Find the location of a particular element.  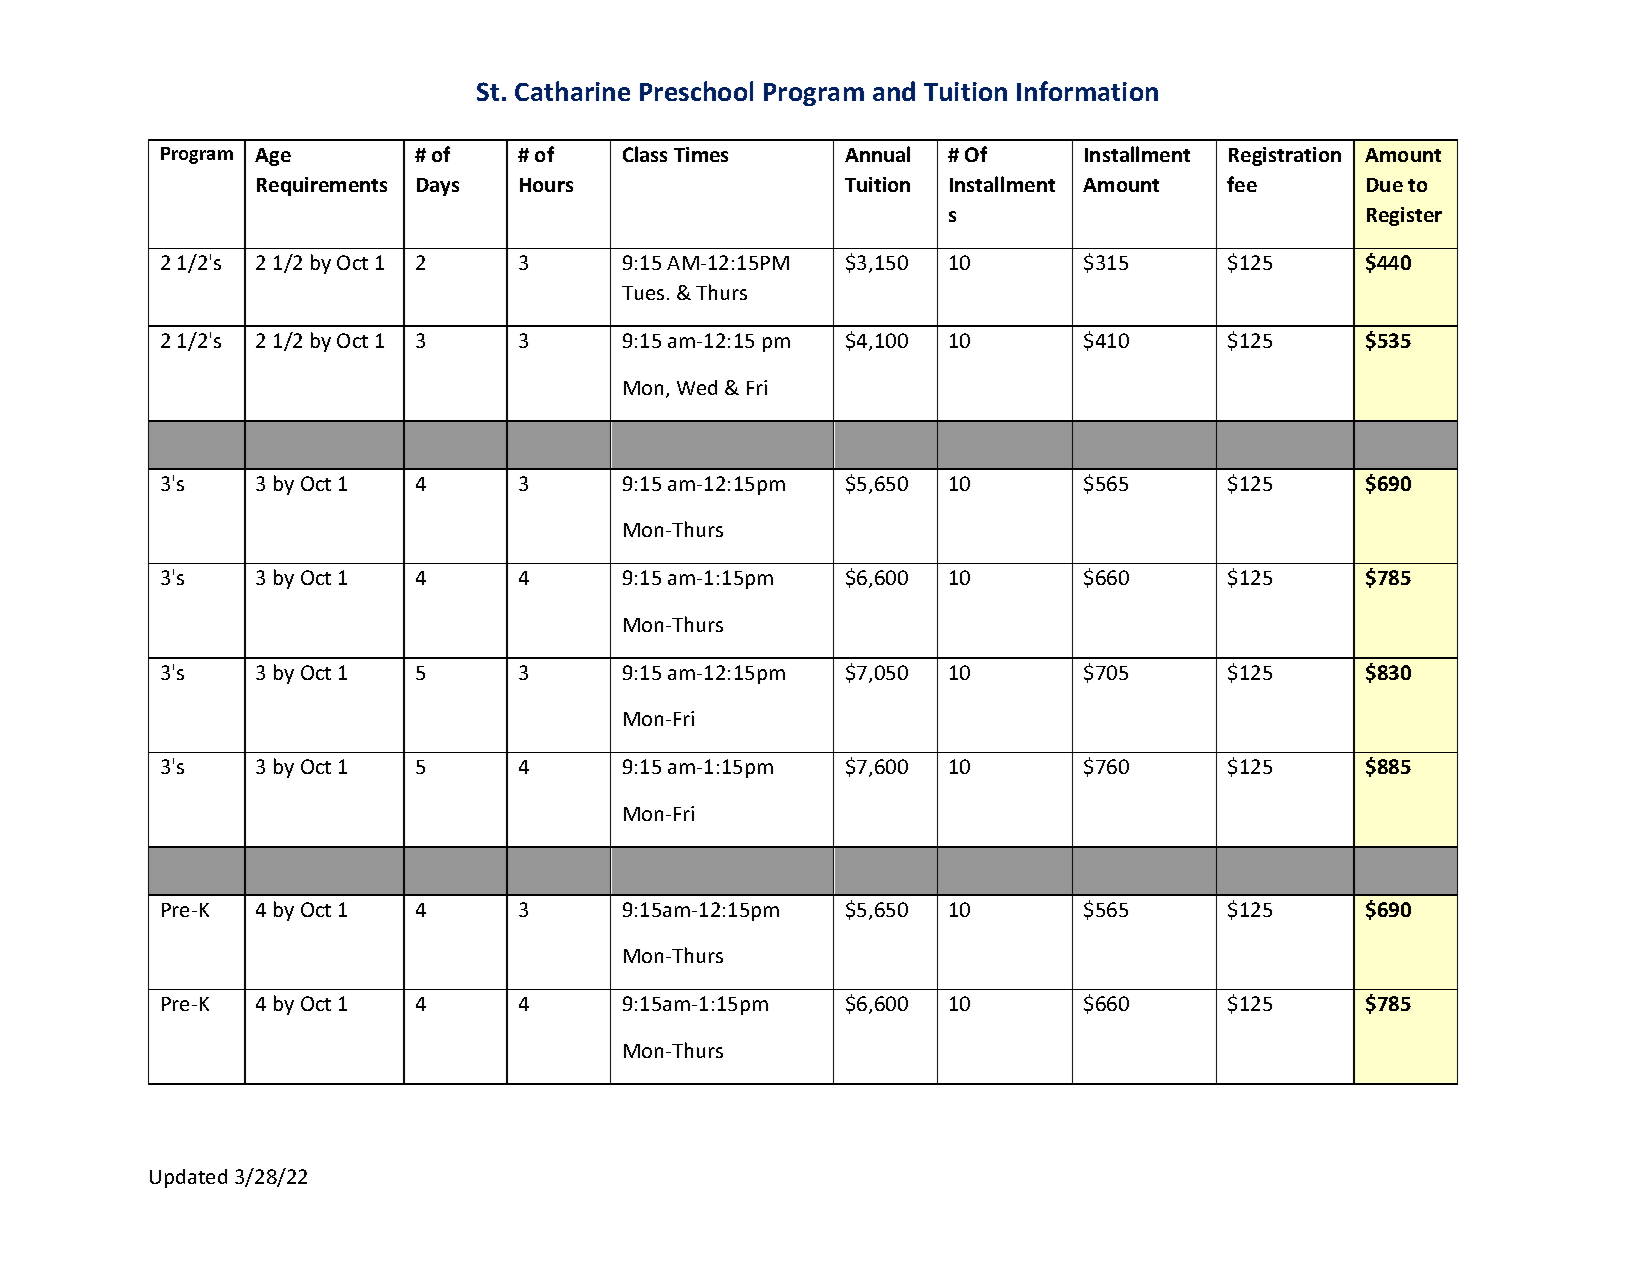

Annual is located at coordinates (877, 154).
